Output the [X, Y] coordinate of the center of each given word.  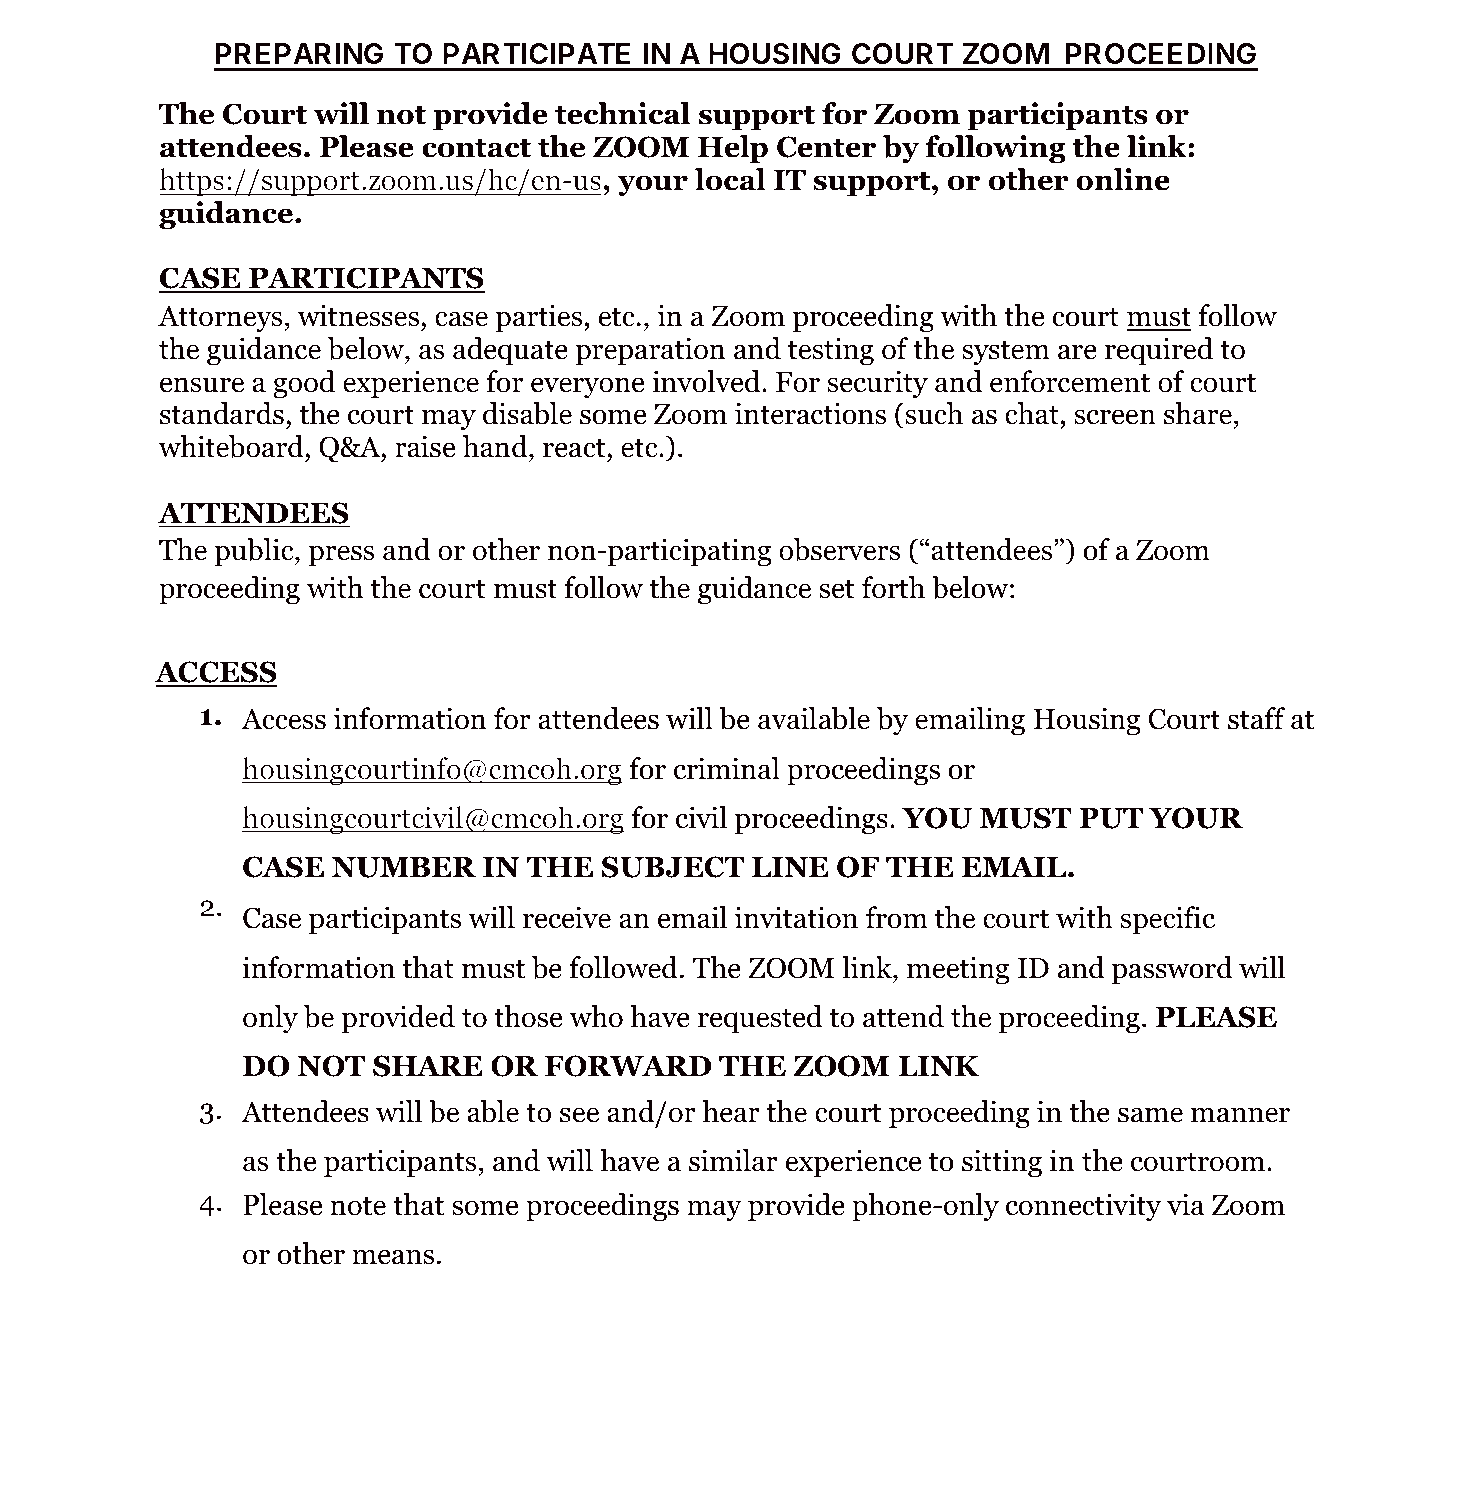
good [304, 384]
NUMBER [404, 867]
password [1172, 970]
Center [826, 147]
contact [476, 148]
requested [760, 1019]
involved [707, 381]
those [528, 1016]
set [837, 589]
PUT [1111, 818]
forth [893, 587]
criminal [727, 768]
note [358, 1206]
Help [733, 149]
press [341, 556]
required [1159, 351]
